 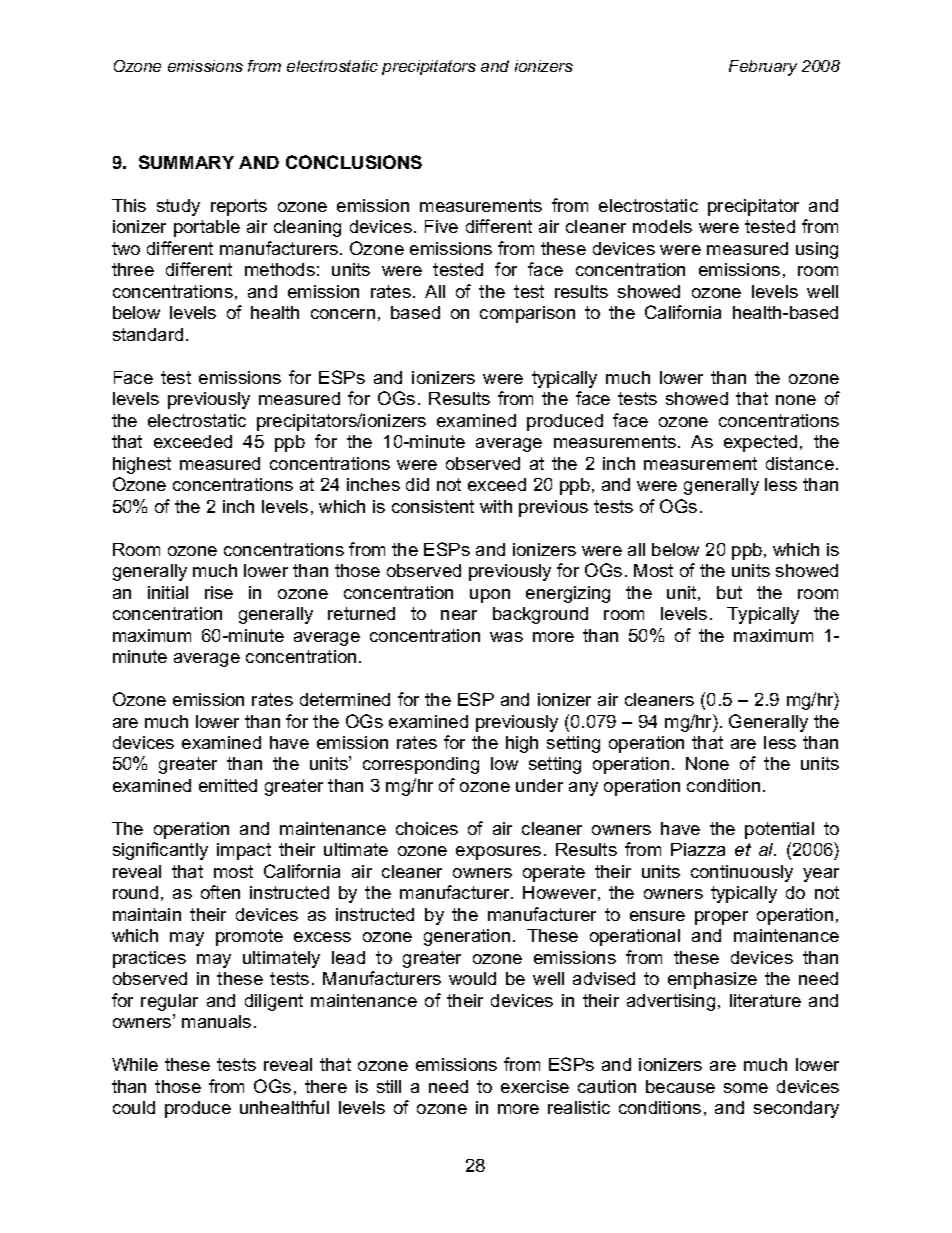 What do you see at coordinates (535, 1086) in the page?
I see `exercise` at bounding box center [535, 1086].
